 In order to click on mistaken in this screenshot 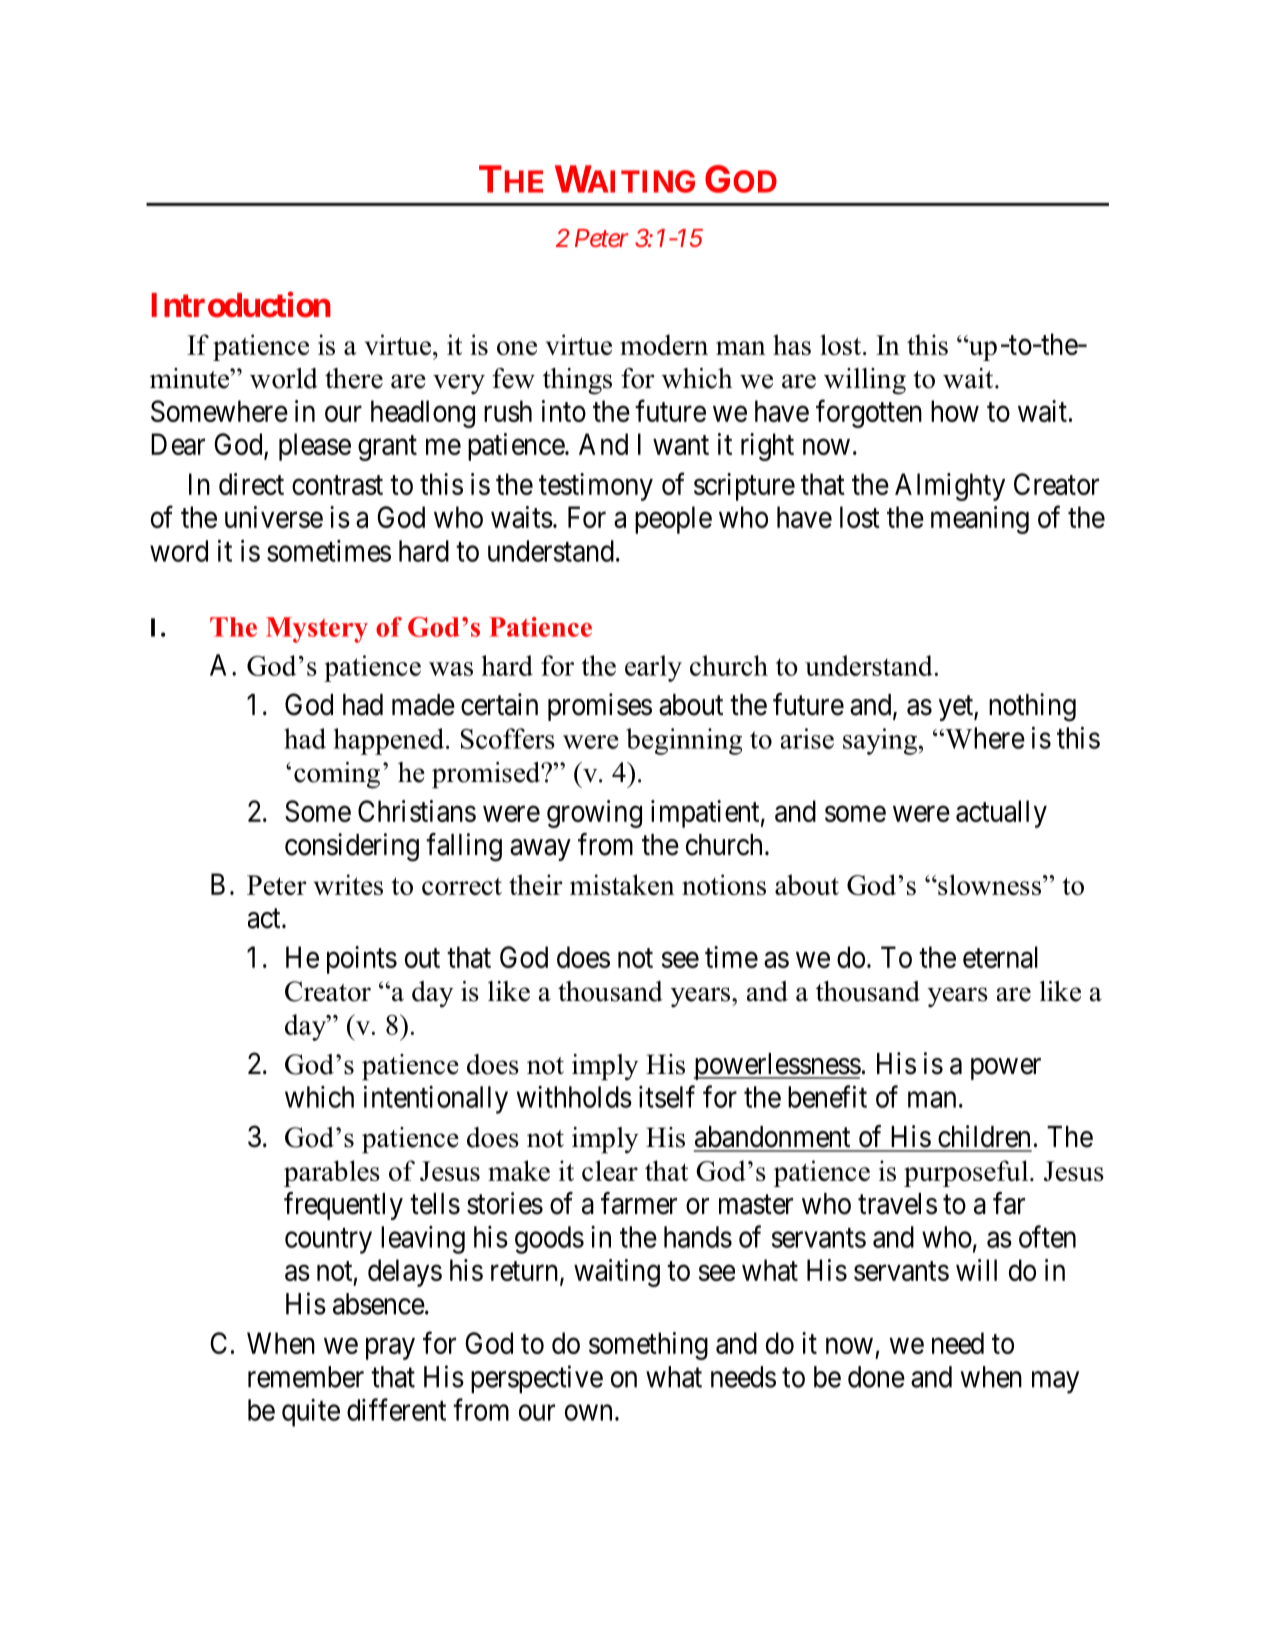, I will do `click(622, 884)`.
